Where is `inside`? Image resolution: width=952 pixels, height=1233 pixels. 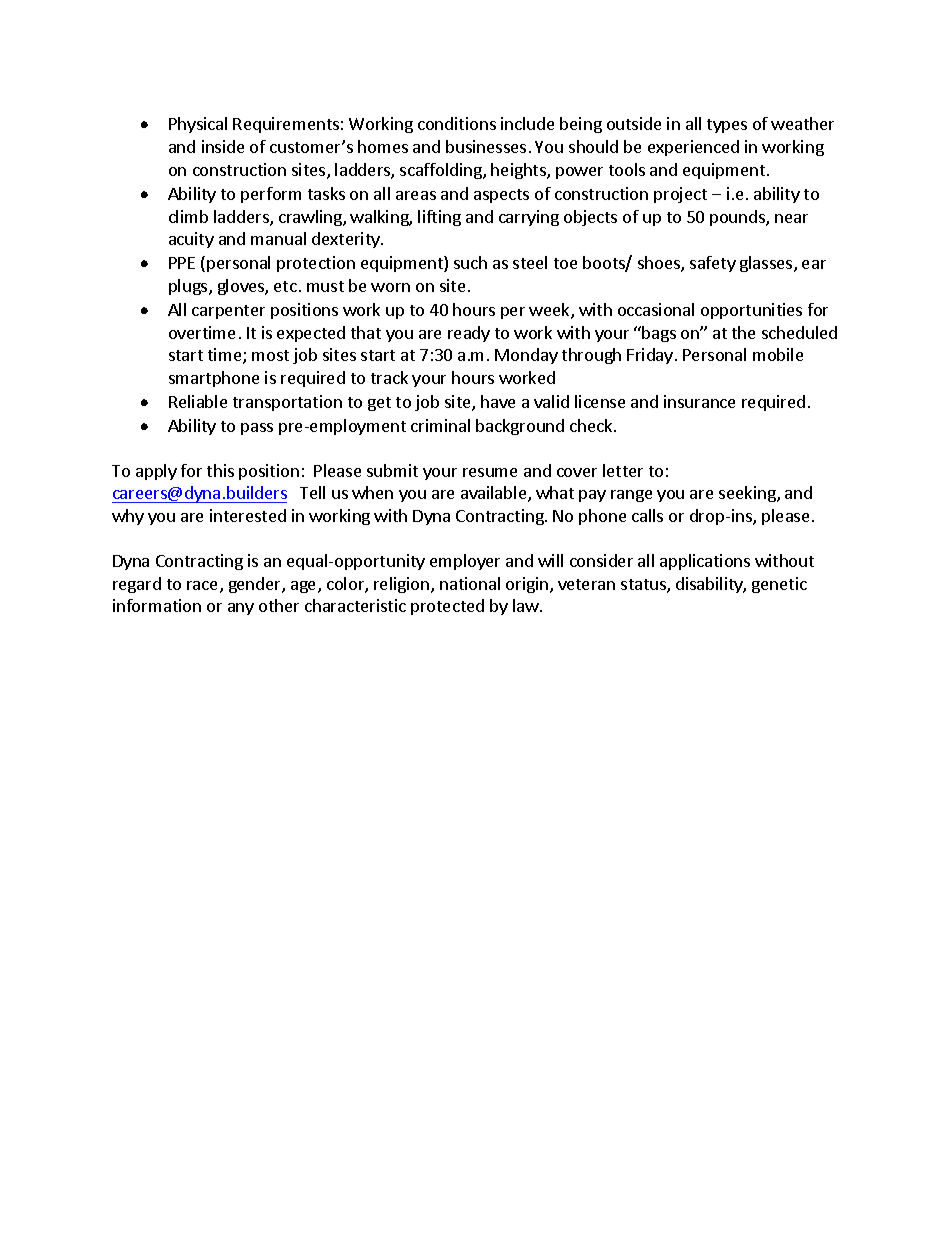 inside is located at coordinates (223, 146).
